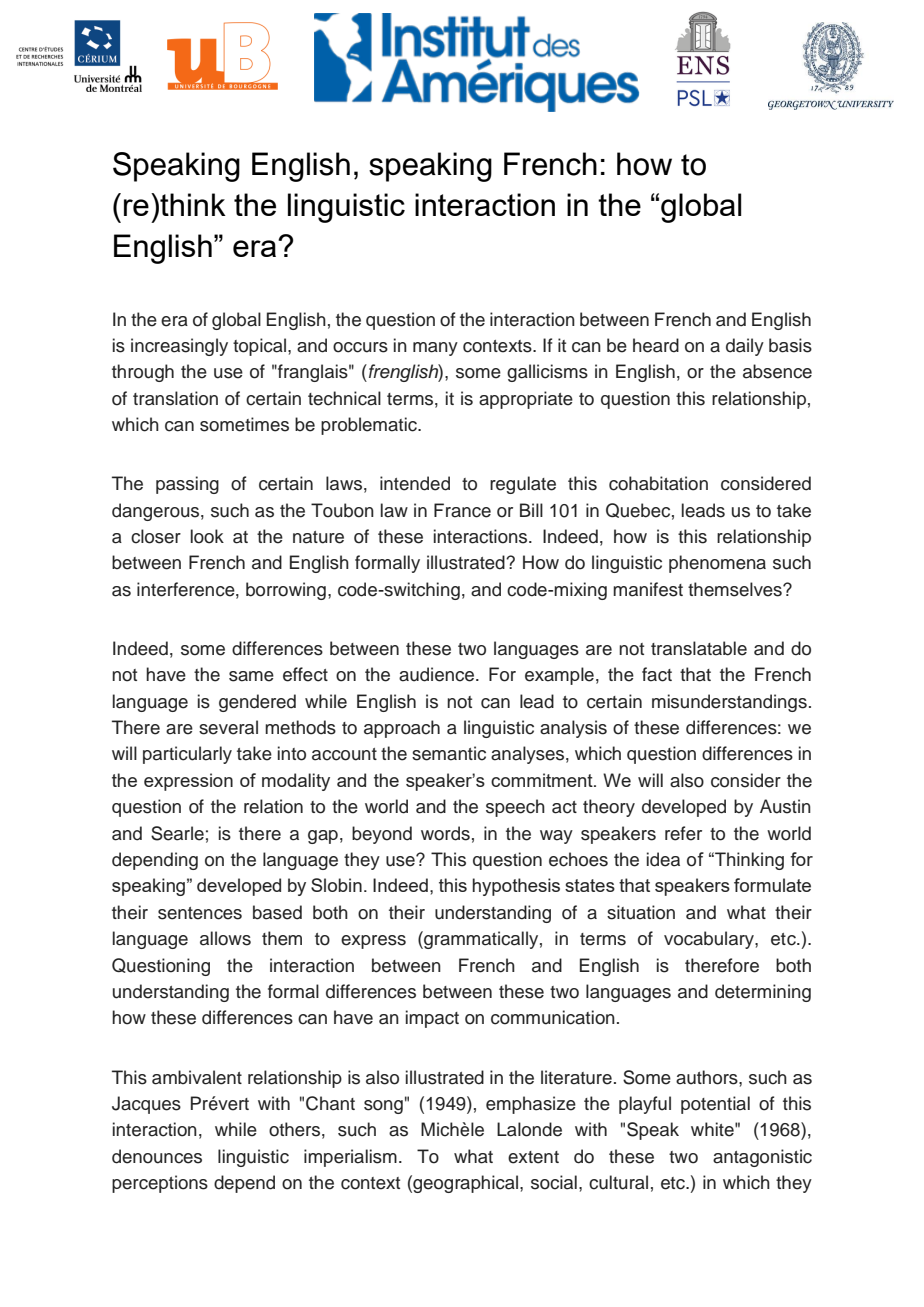  What do you see at coordinates (157, 1156) in the screenshot?
I see `denounces` at bounding box center [157, 1156].
